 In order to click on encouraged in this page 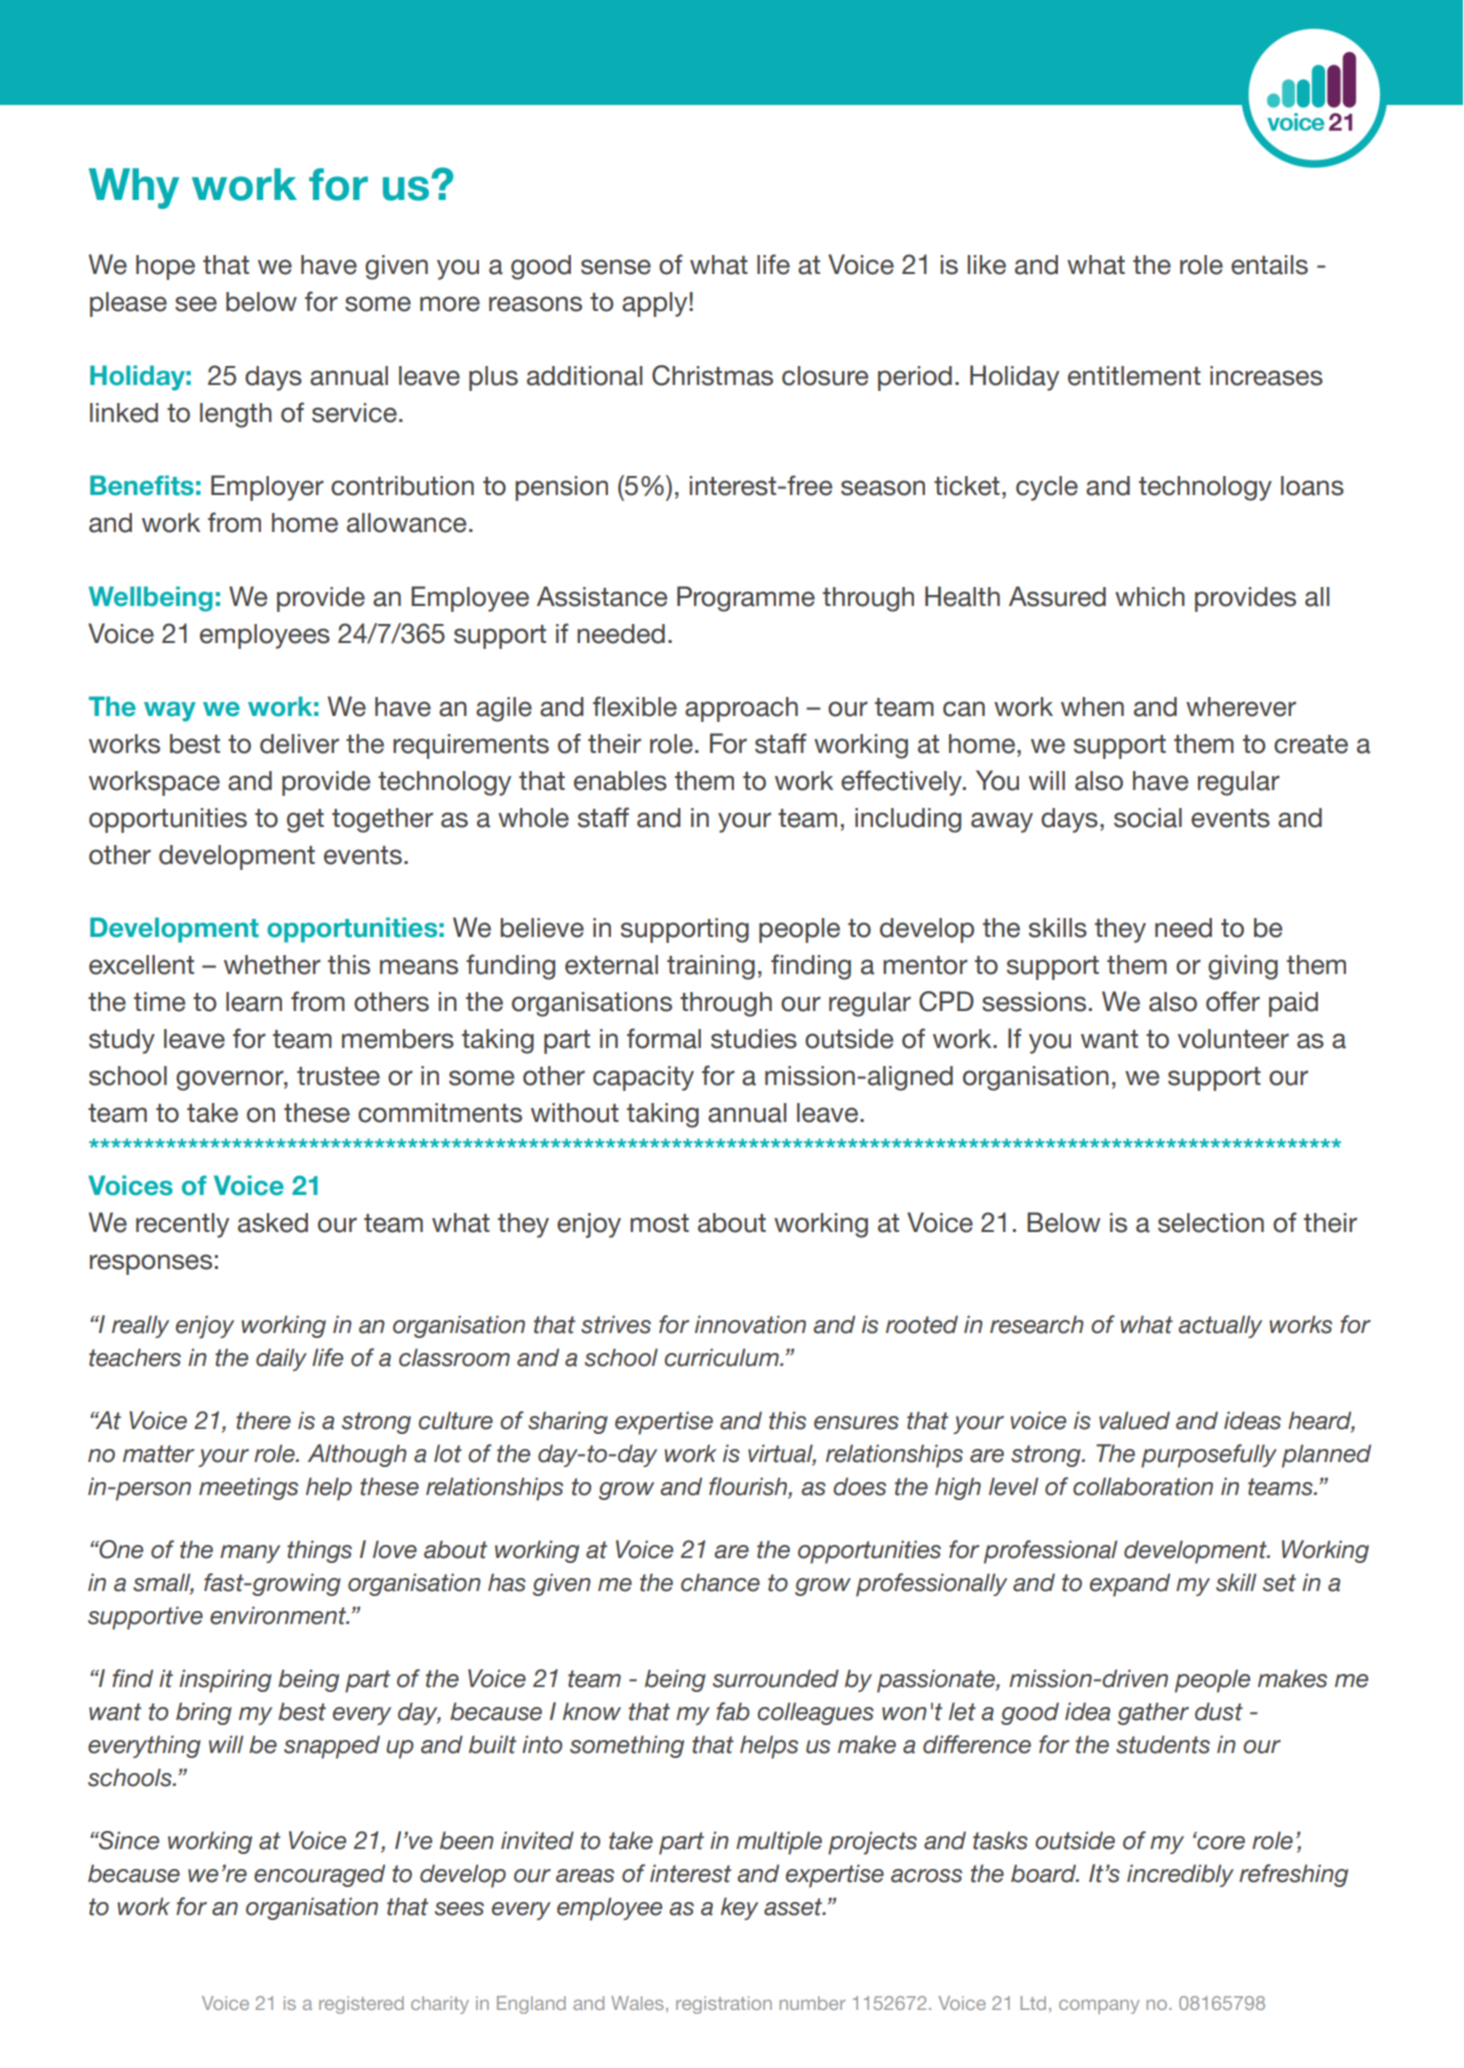, I will do `click(319, 1875)`.
